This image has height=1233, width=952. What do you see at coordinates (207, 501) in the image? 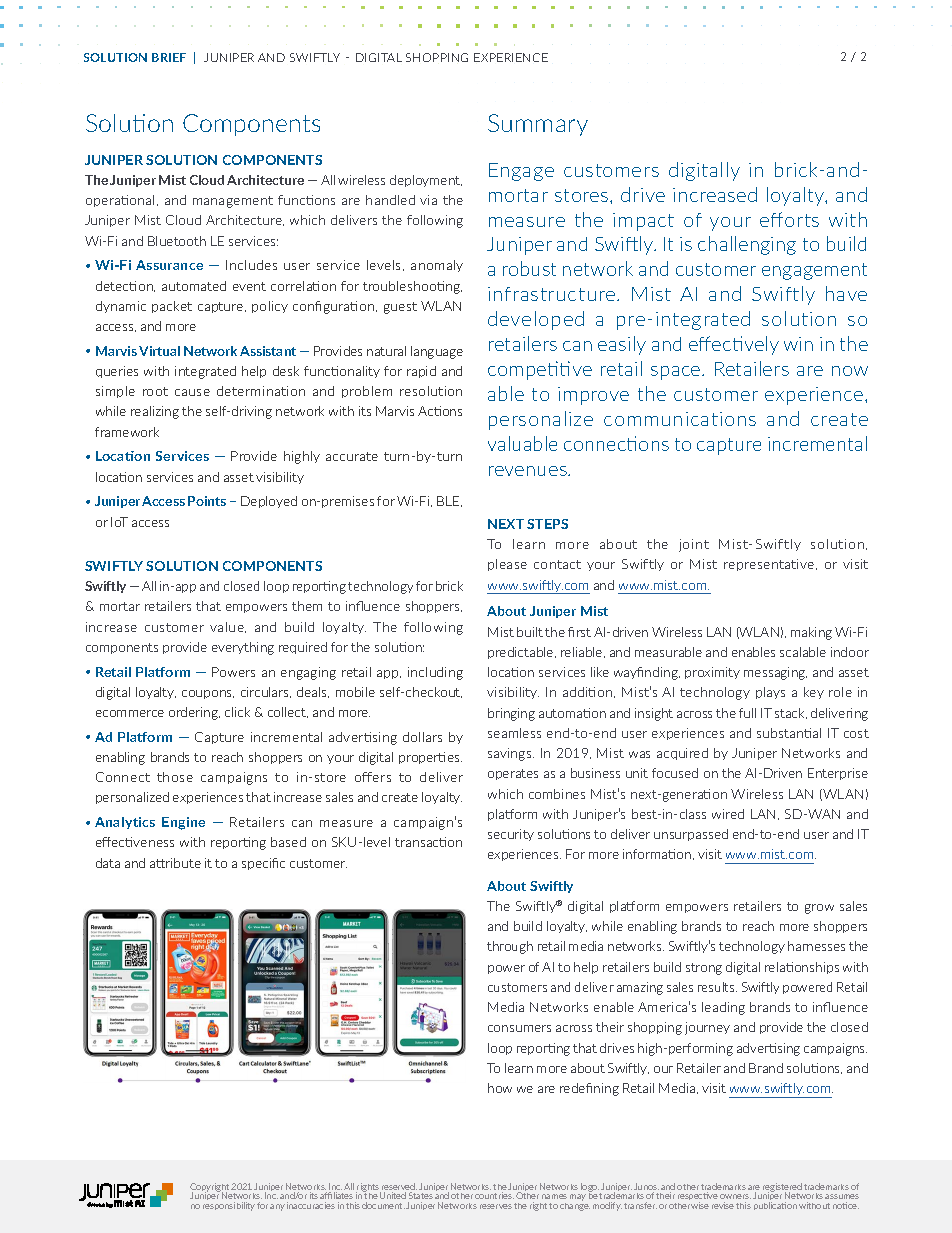
I see `Points` at bounding box center [207, 501].
